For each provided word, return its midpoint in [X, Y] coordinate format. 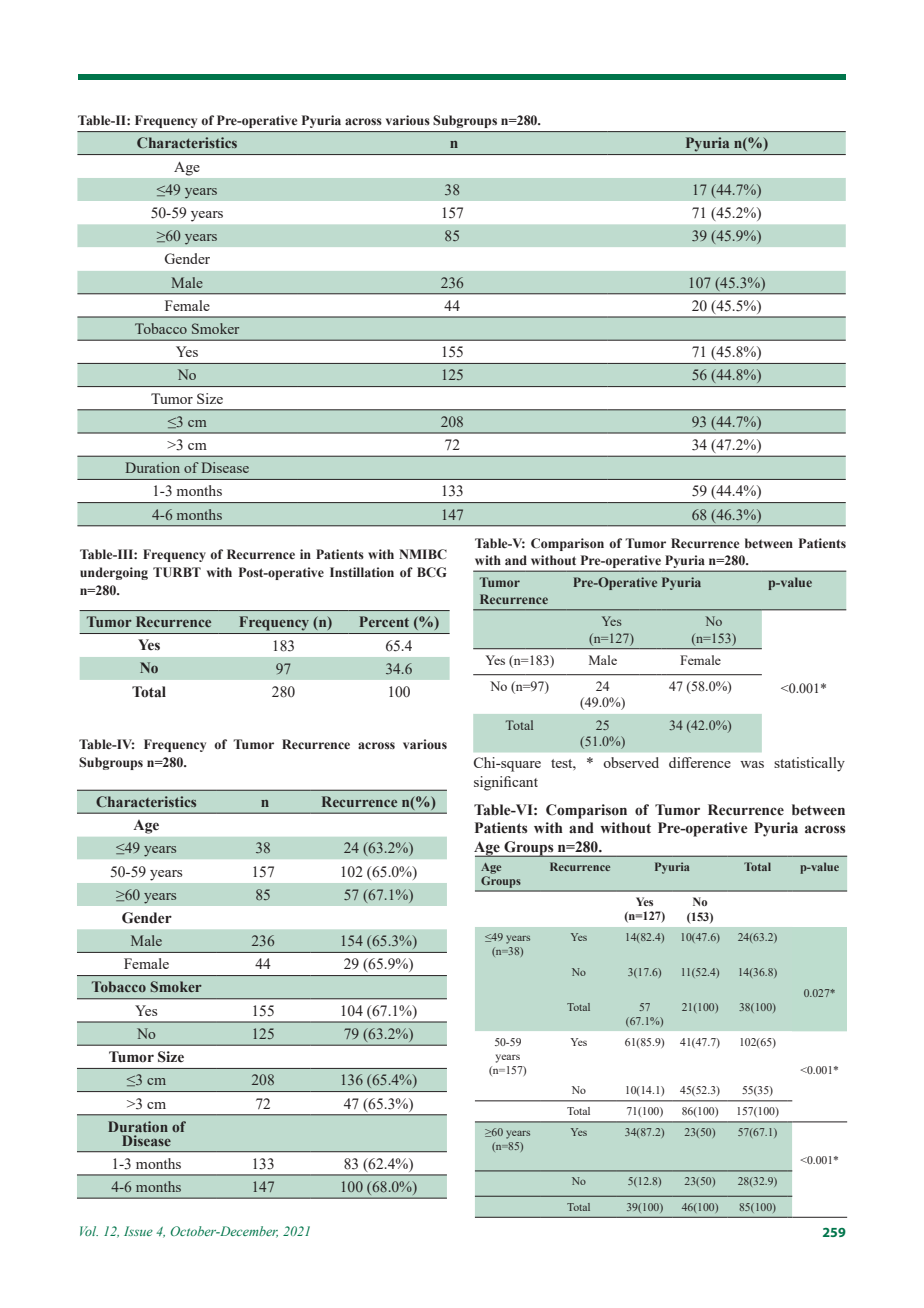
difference [700, 762]
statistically [809, 764]
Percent [384, 621]
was [752, 764]
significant [506, 783]
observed [631, 762]
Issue [138, 1231]
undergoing [114, 573]
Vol [89, 1231]
